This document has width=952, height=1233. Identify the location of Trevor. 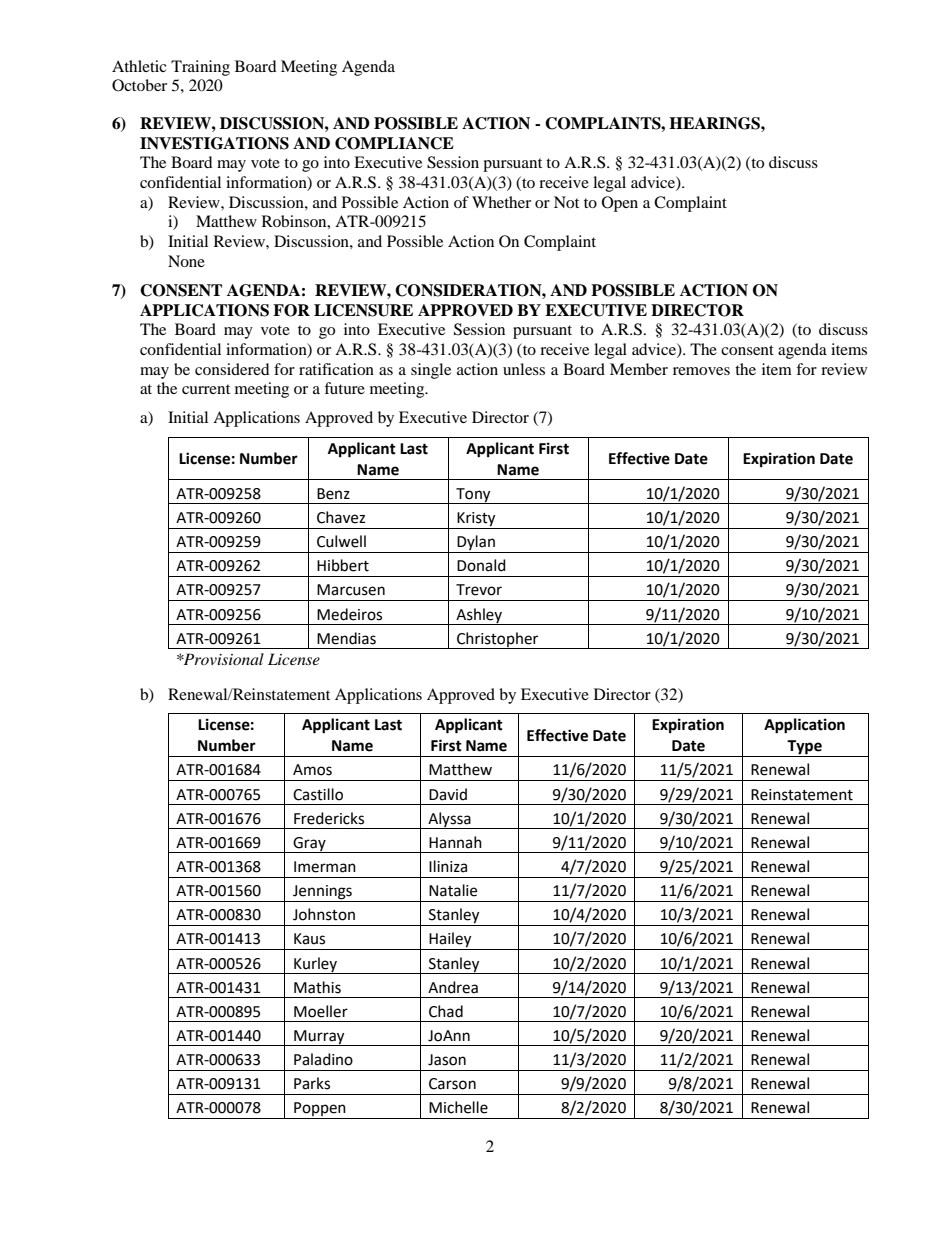
(479, 590).
